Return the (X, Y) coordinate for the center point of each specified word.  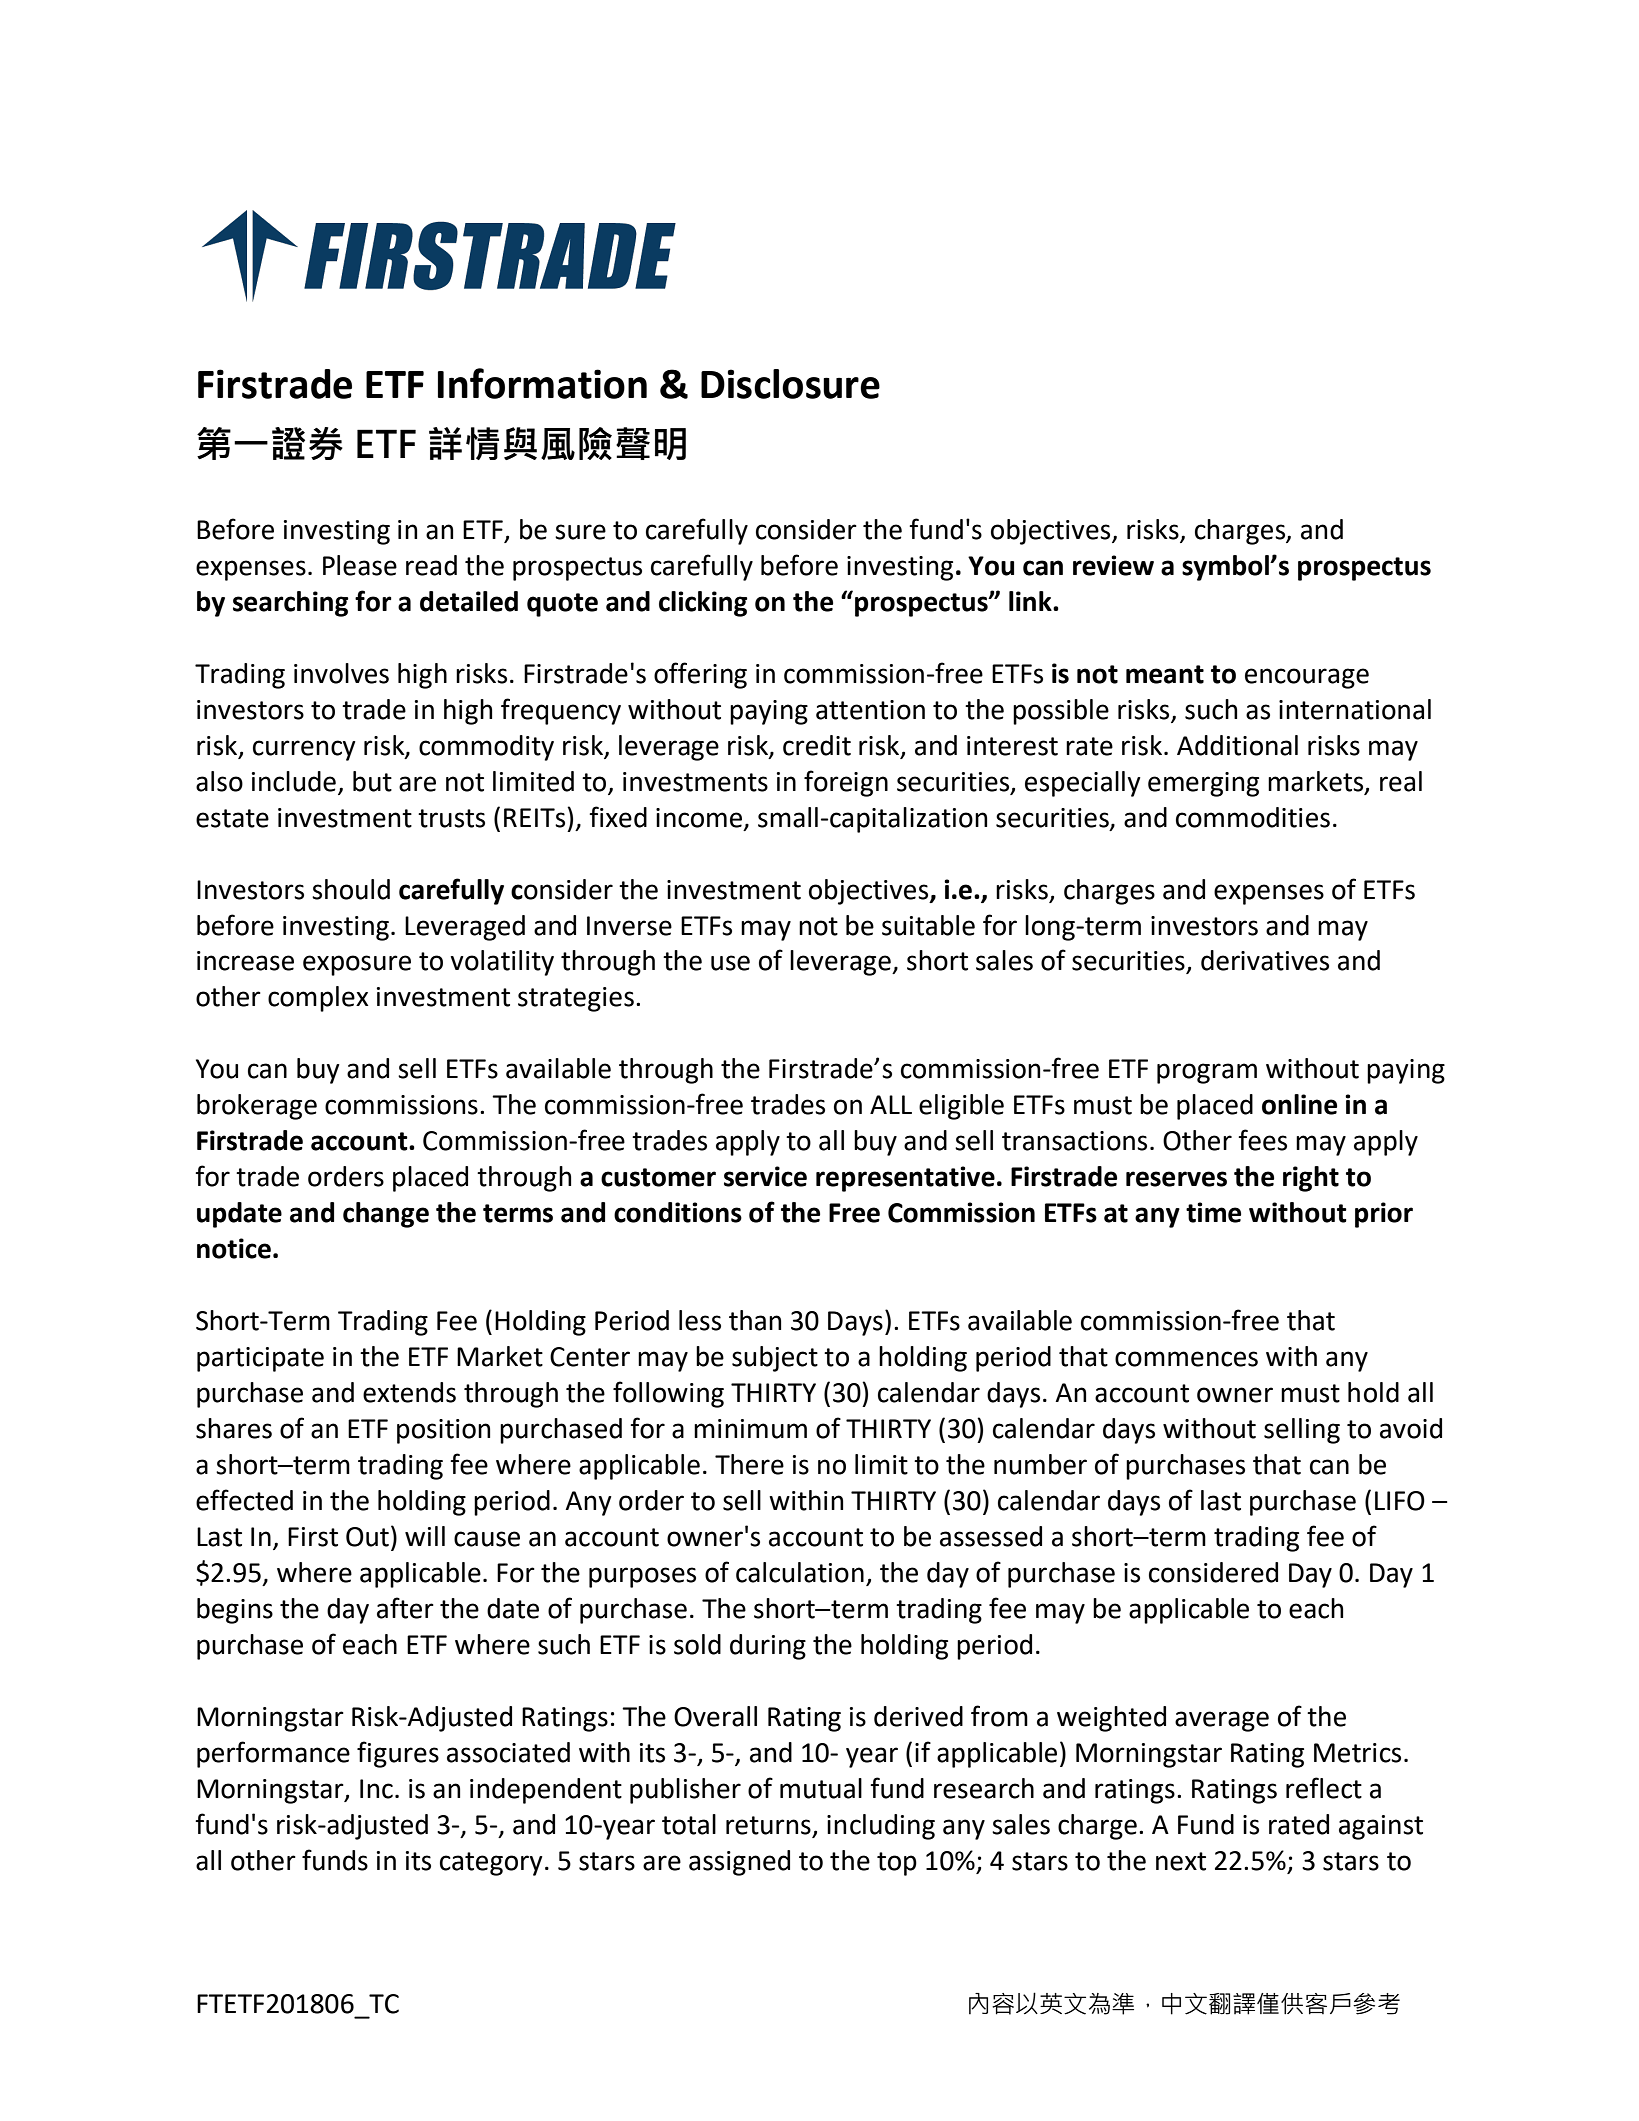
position (443, 1431)
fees (1262, 1140)
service (765, 1176)
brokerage (257, 1107)
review (1113, 565)
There (749, 1464)
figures (398, 1754)
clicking (703, 604)
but (372, 781)
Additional (1237, 745)
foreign (846, 783)
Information (542, 383)
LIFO (1400, 1501)
